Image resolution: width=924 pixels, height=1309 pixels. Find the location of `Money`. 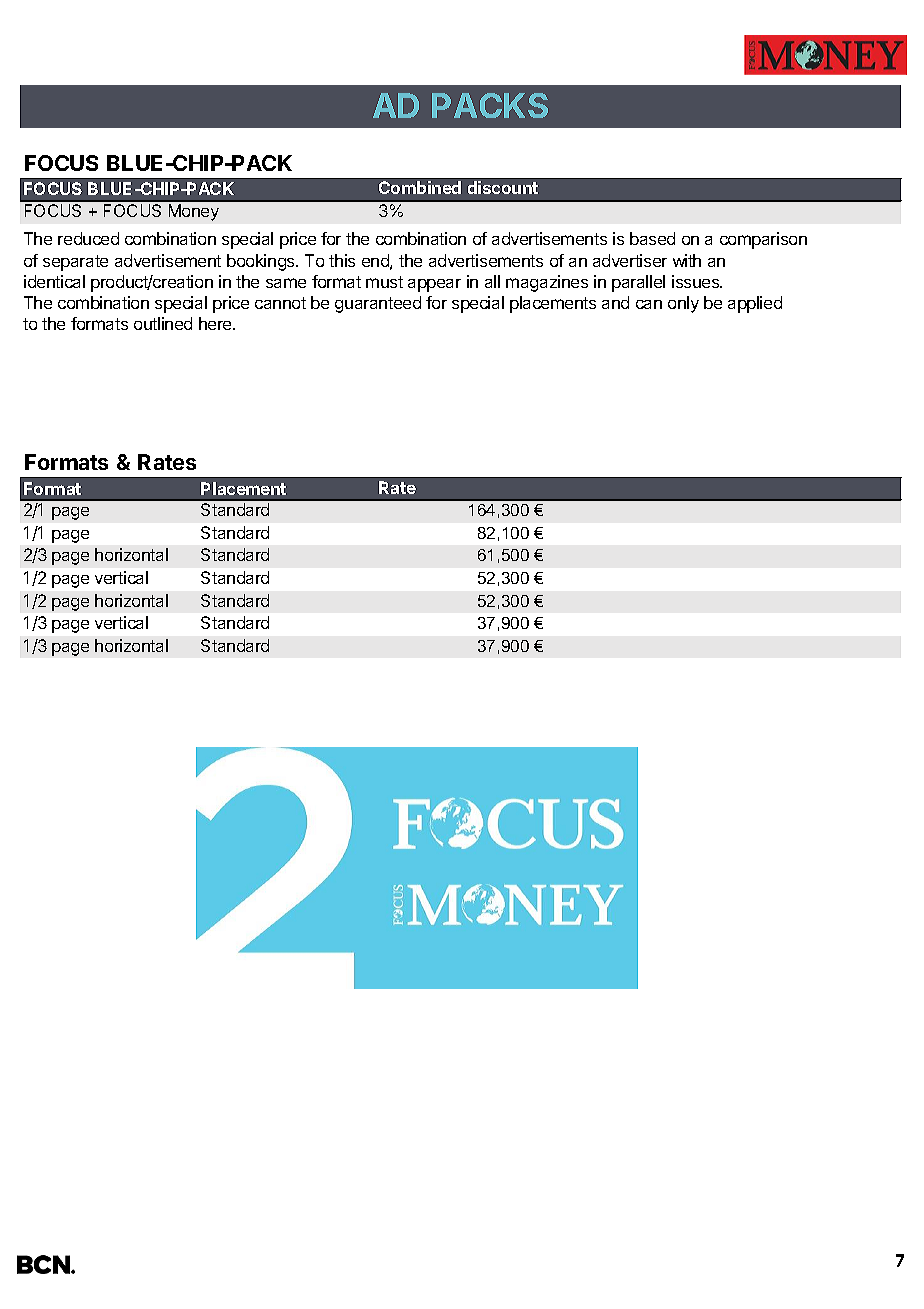

Money is located at coordinates (194, 212).
